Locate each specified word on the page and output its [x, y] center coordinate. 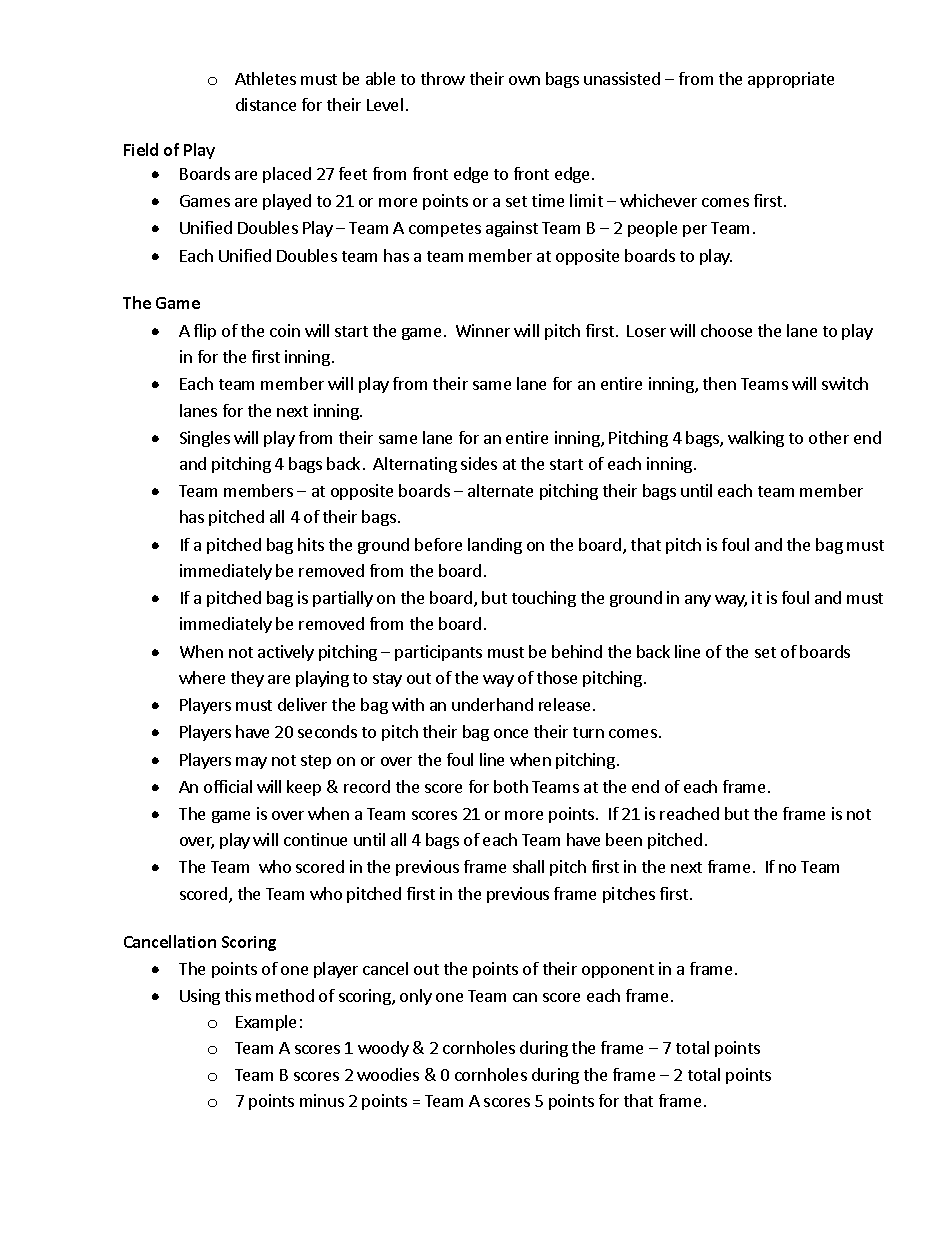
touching [544, 599]
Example [266, 1023]
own [524, 80]
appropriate [791, 80]
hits [311, 544]
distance [266, 104]
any [698, 601]
